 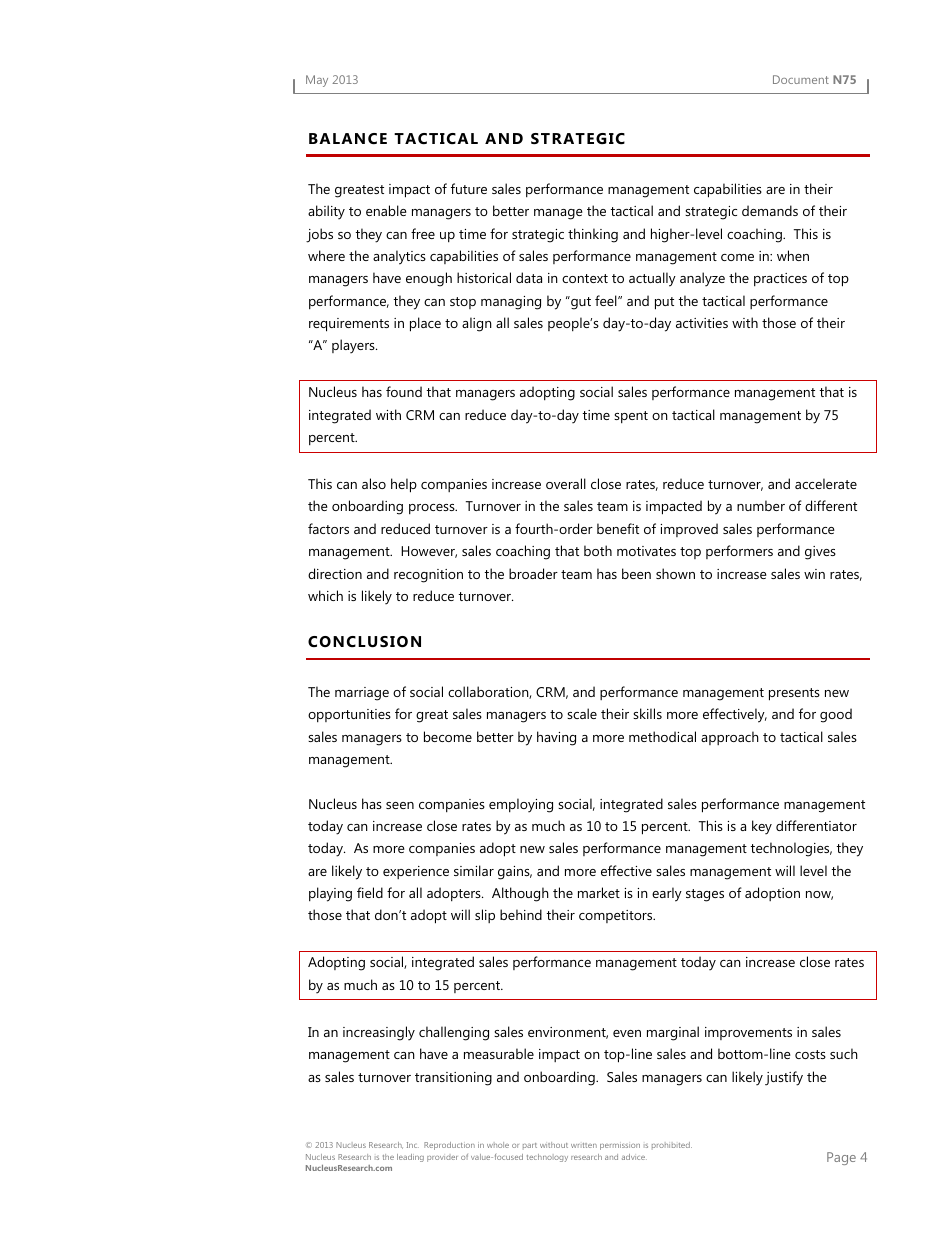 I want to click on written, so click(x=584, y=1145).
